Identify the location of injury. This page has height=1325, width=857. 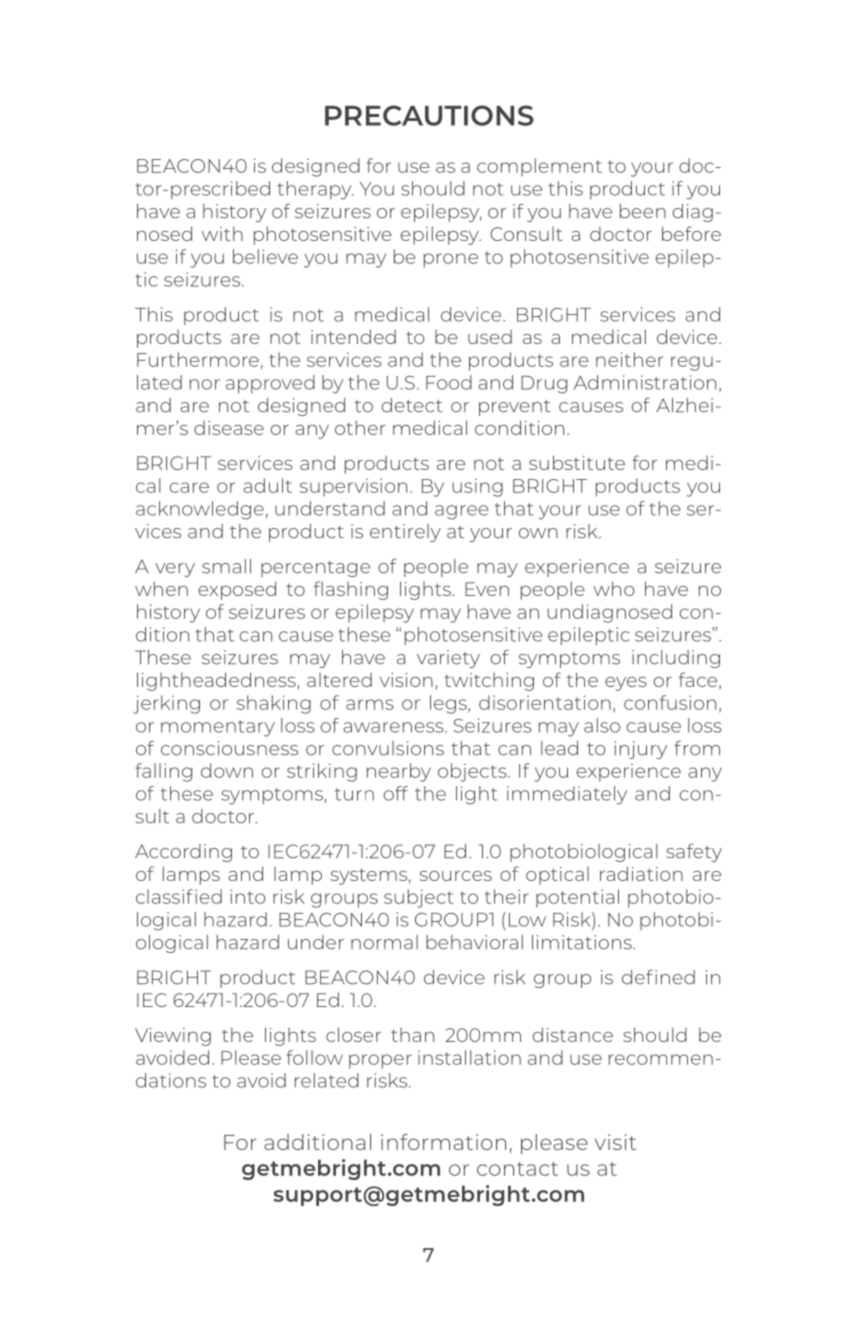
(640, 750).
